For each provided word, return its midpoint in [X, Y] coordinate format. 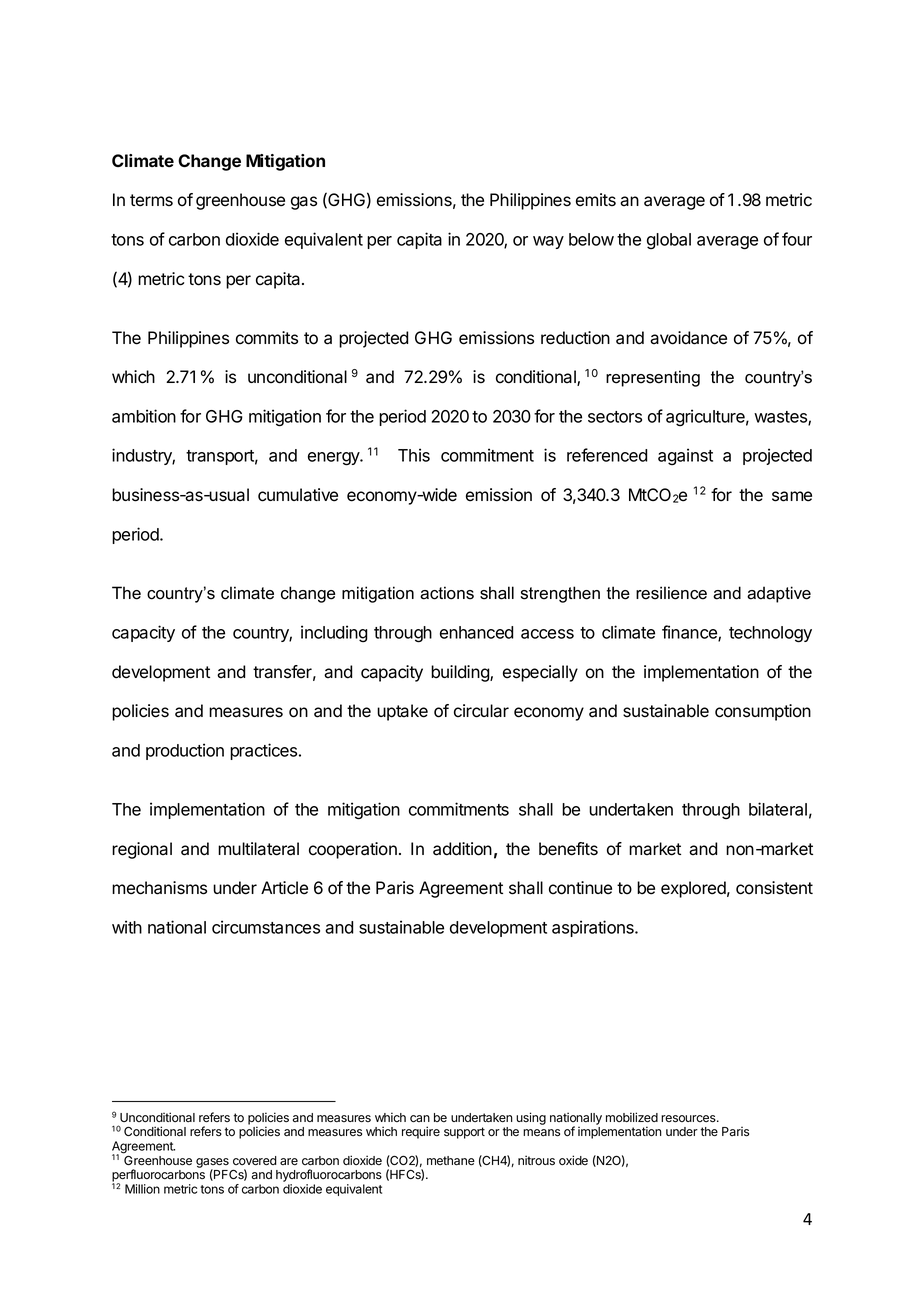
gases [212, 1164]
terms [151, 200]
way [548, 242]
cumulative [298, 495]
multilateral [258, 849]
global [669, 241]
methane [451, 1161]
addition [462, 849]
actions [447, 593]
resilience [671, 593]
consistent [774, 888]
